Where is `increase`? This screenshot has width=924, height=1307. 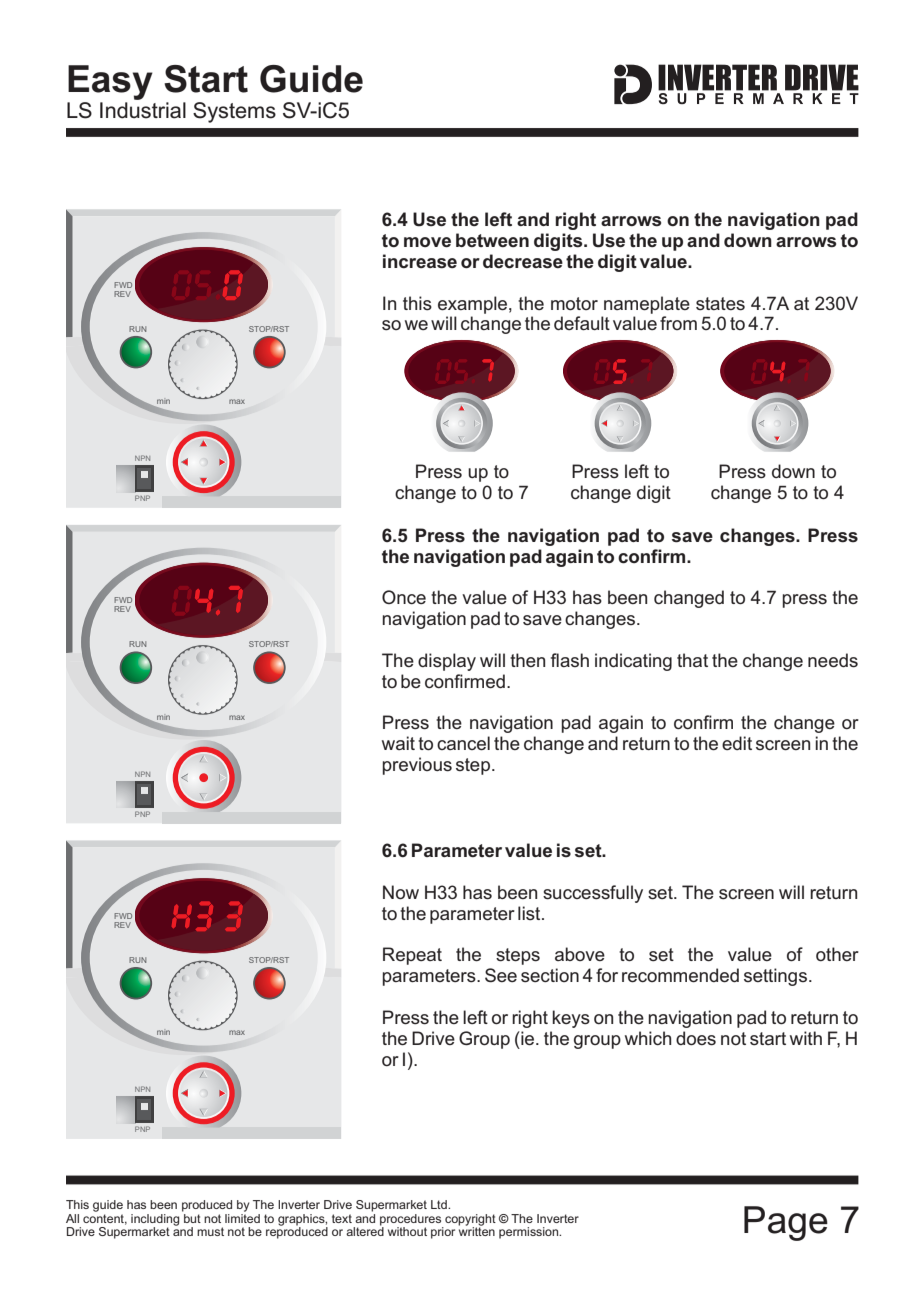
increase is located at coordinates (420, 261).
